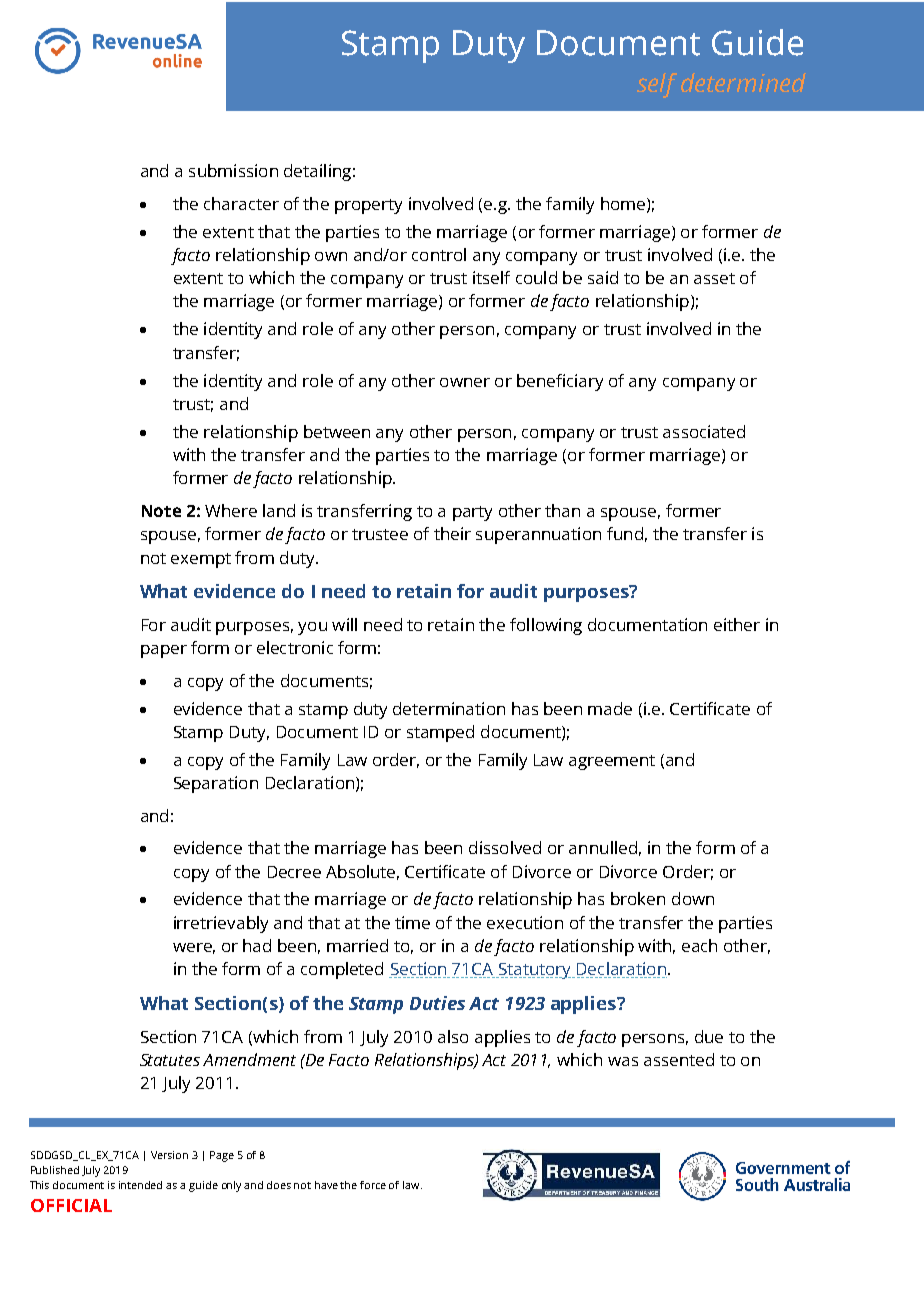  I want to click on intended, so click(140, 1185).
